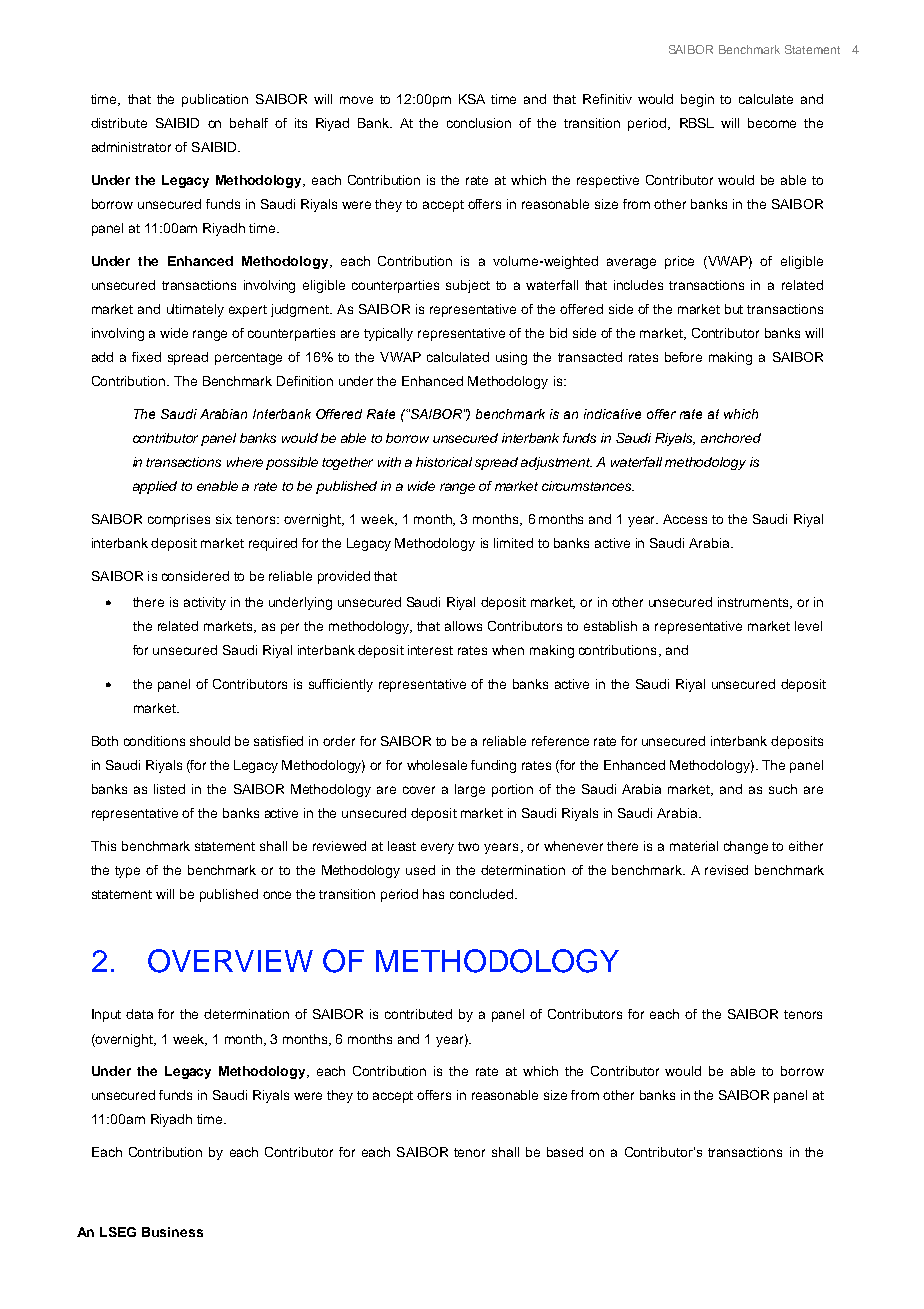 The image size is (924, 1309). Describe the element at coordinates (215, 100) in the screenshot. I see `publication` at that location.
